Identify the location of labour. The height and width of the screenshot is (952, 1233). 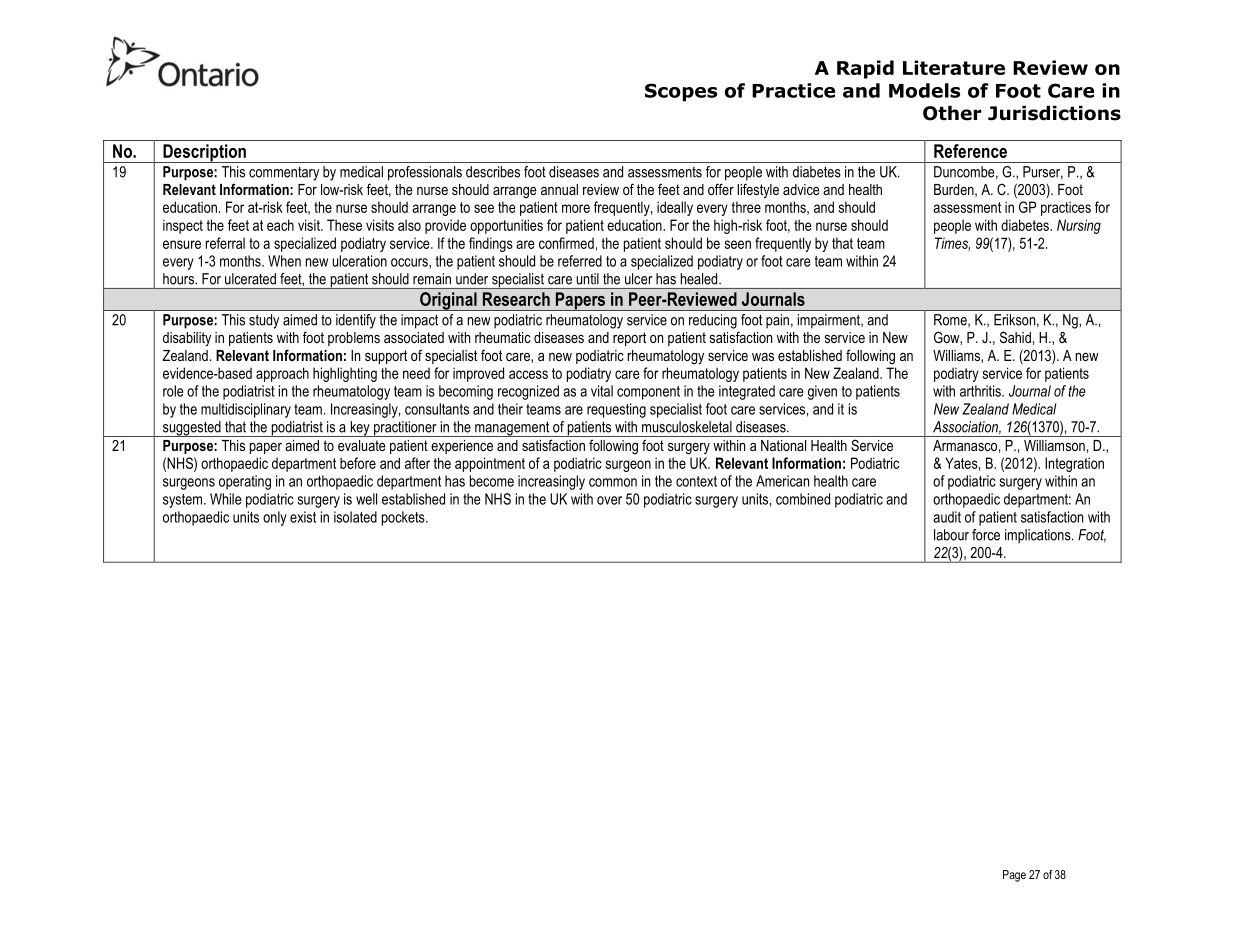
(951, 535).
